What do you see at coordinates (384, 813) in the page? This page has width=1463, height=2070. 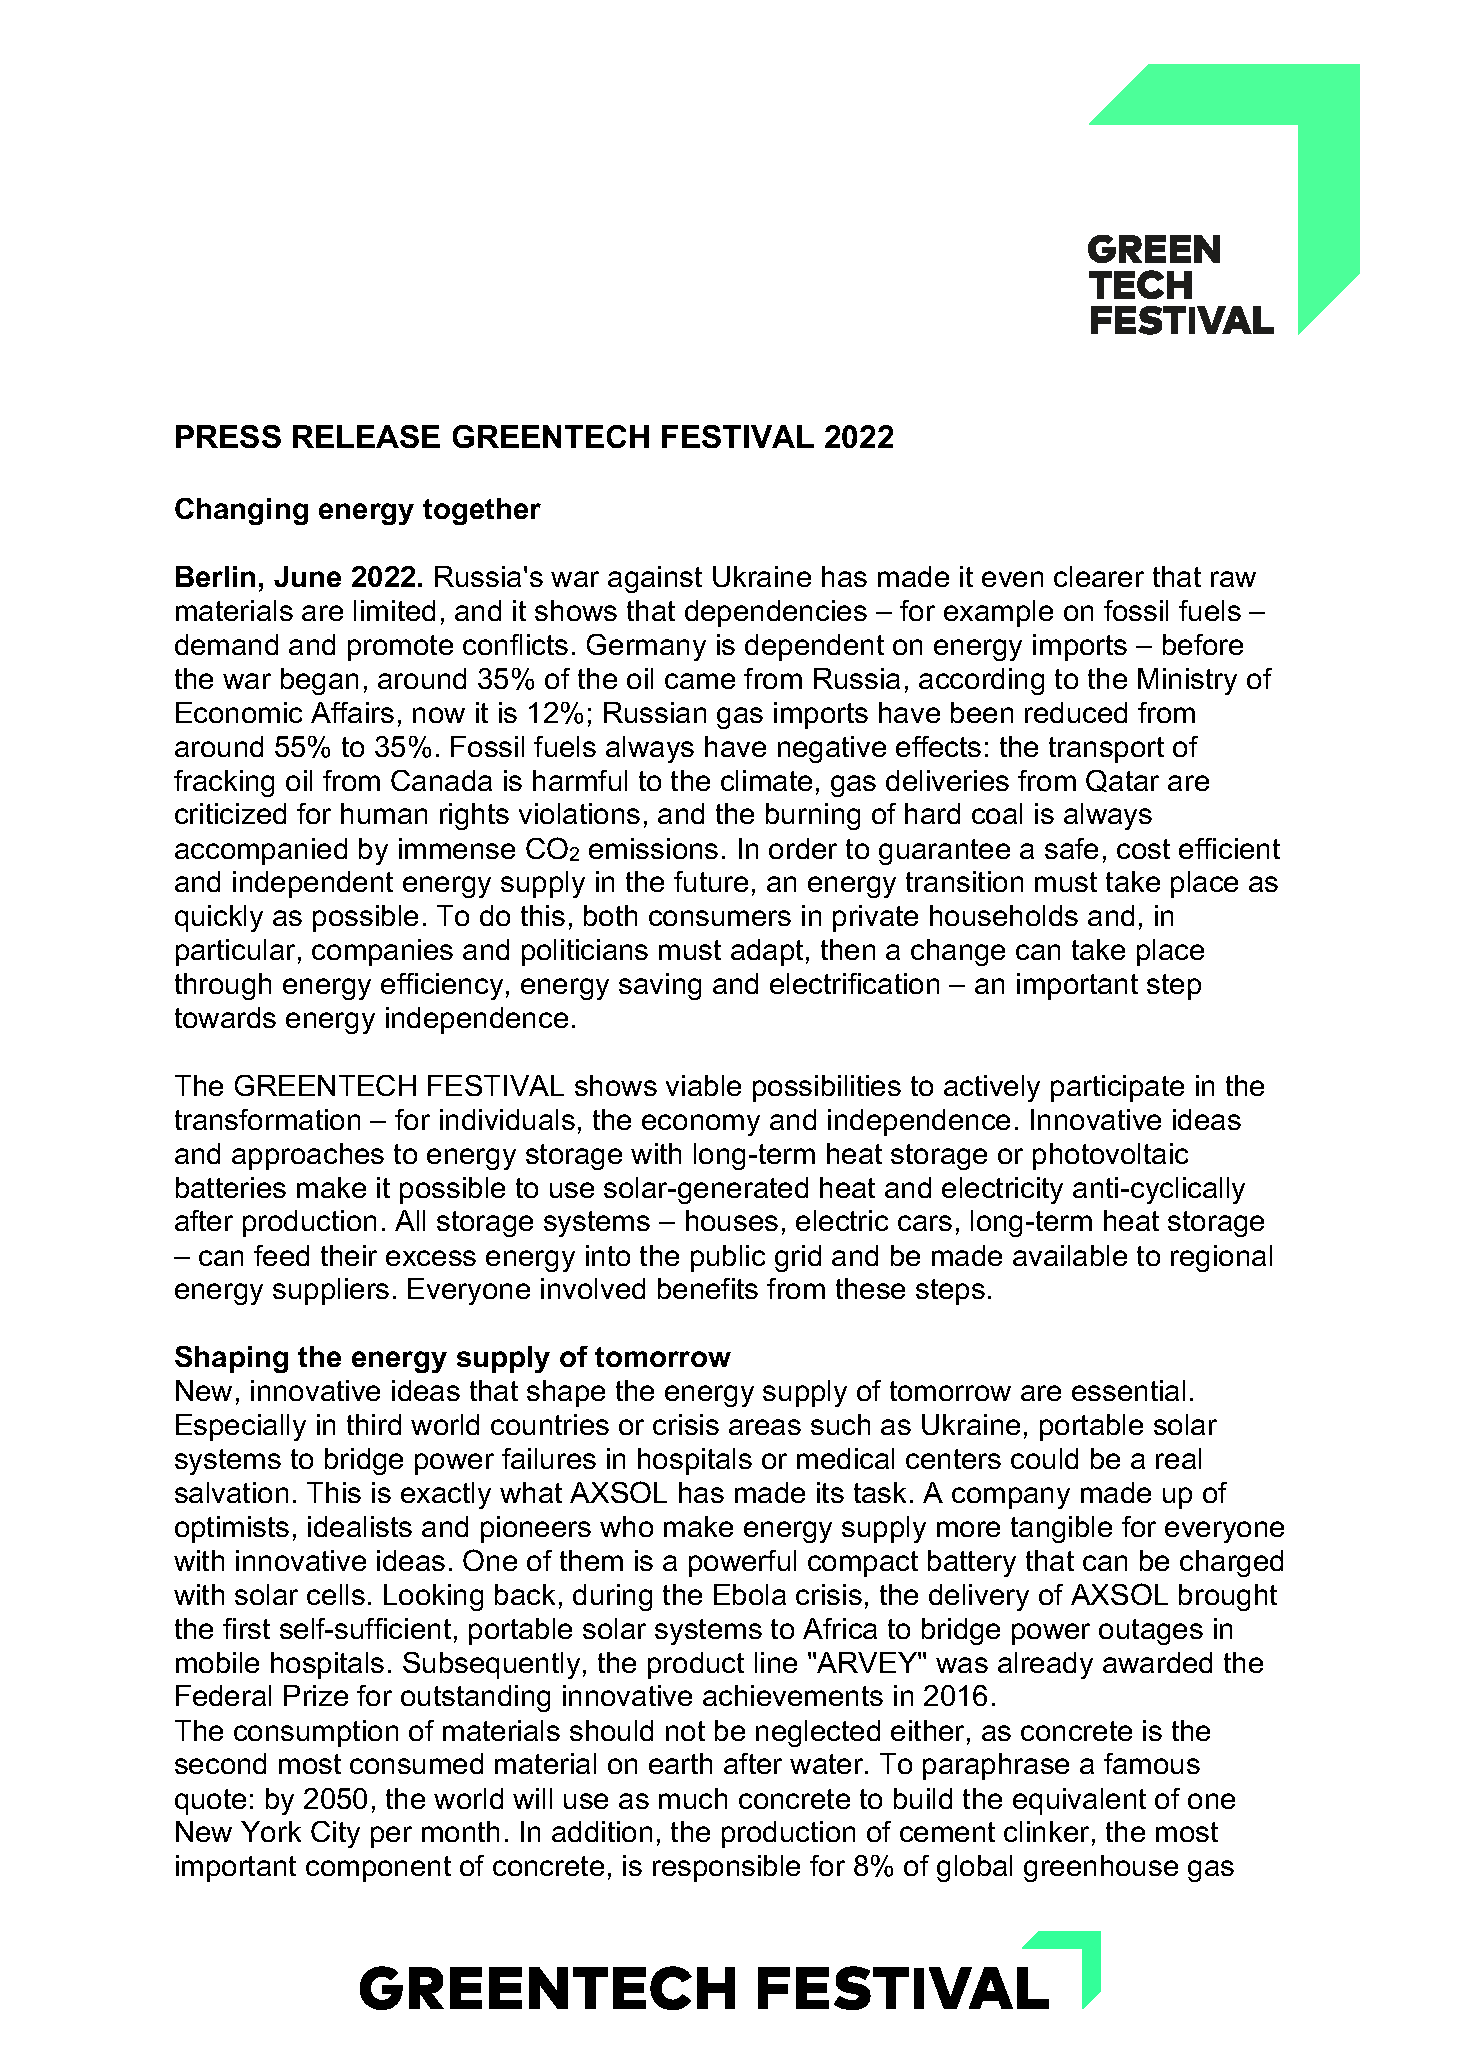 I see `human` at bounding box center [384, 813].
